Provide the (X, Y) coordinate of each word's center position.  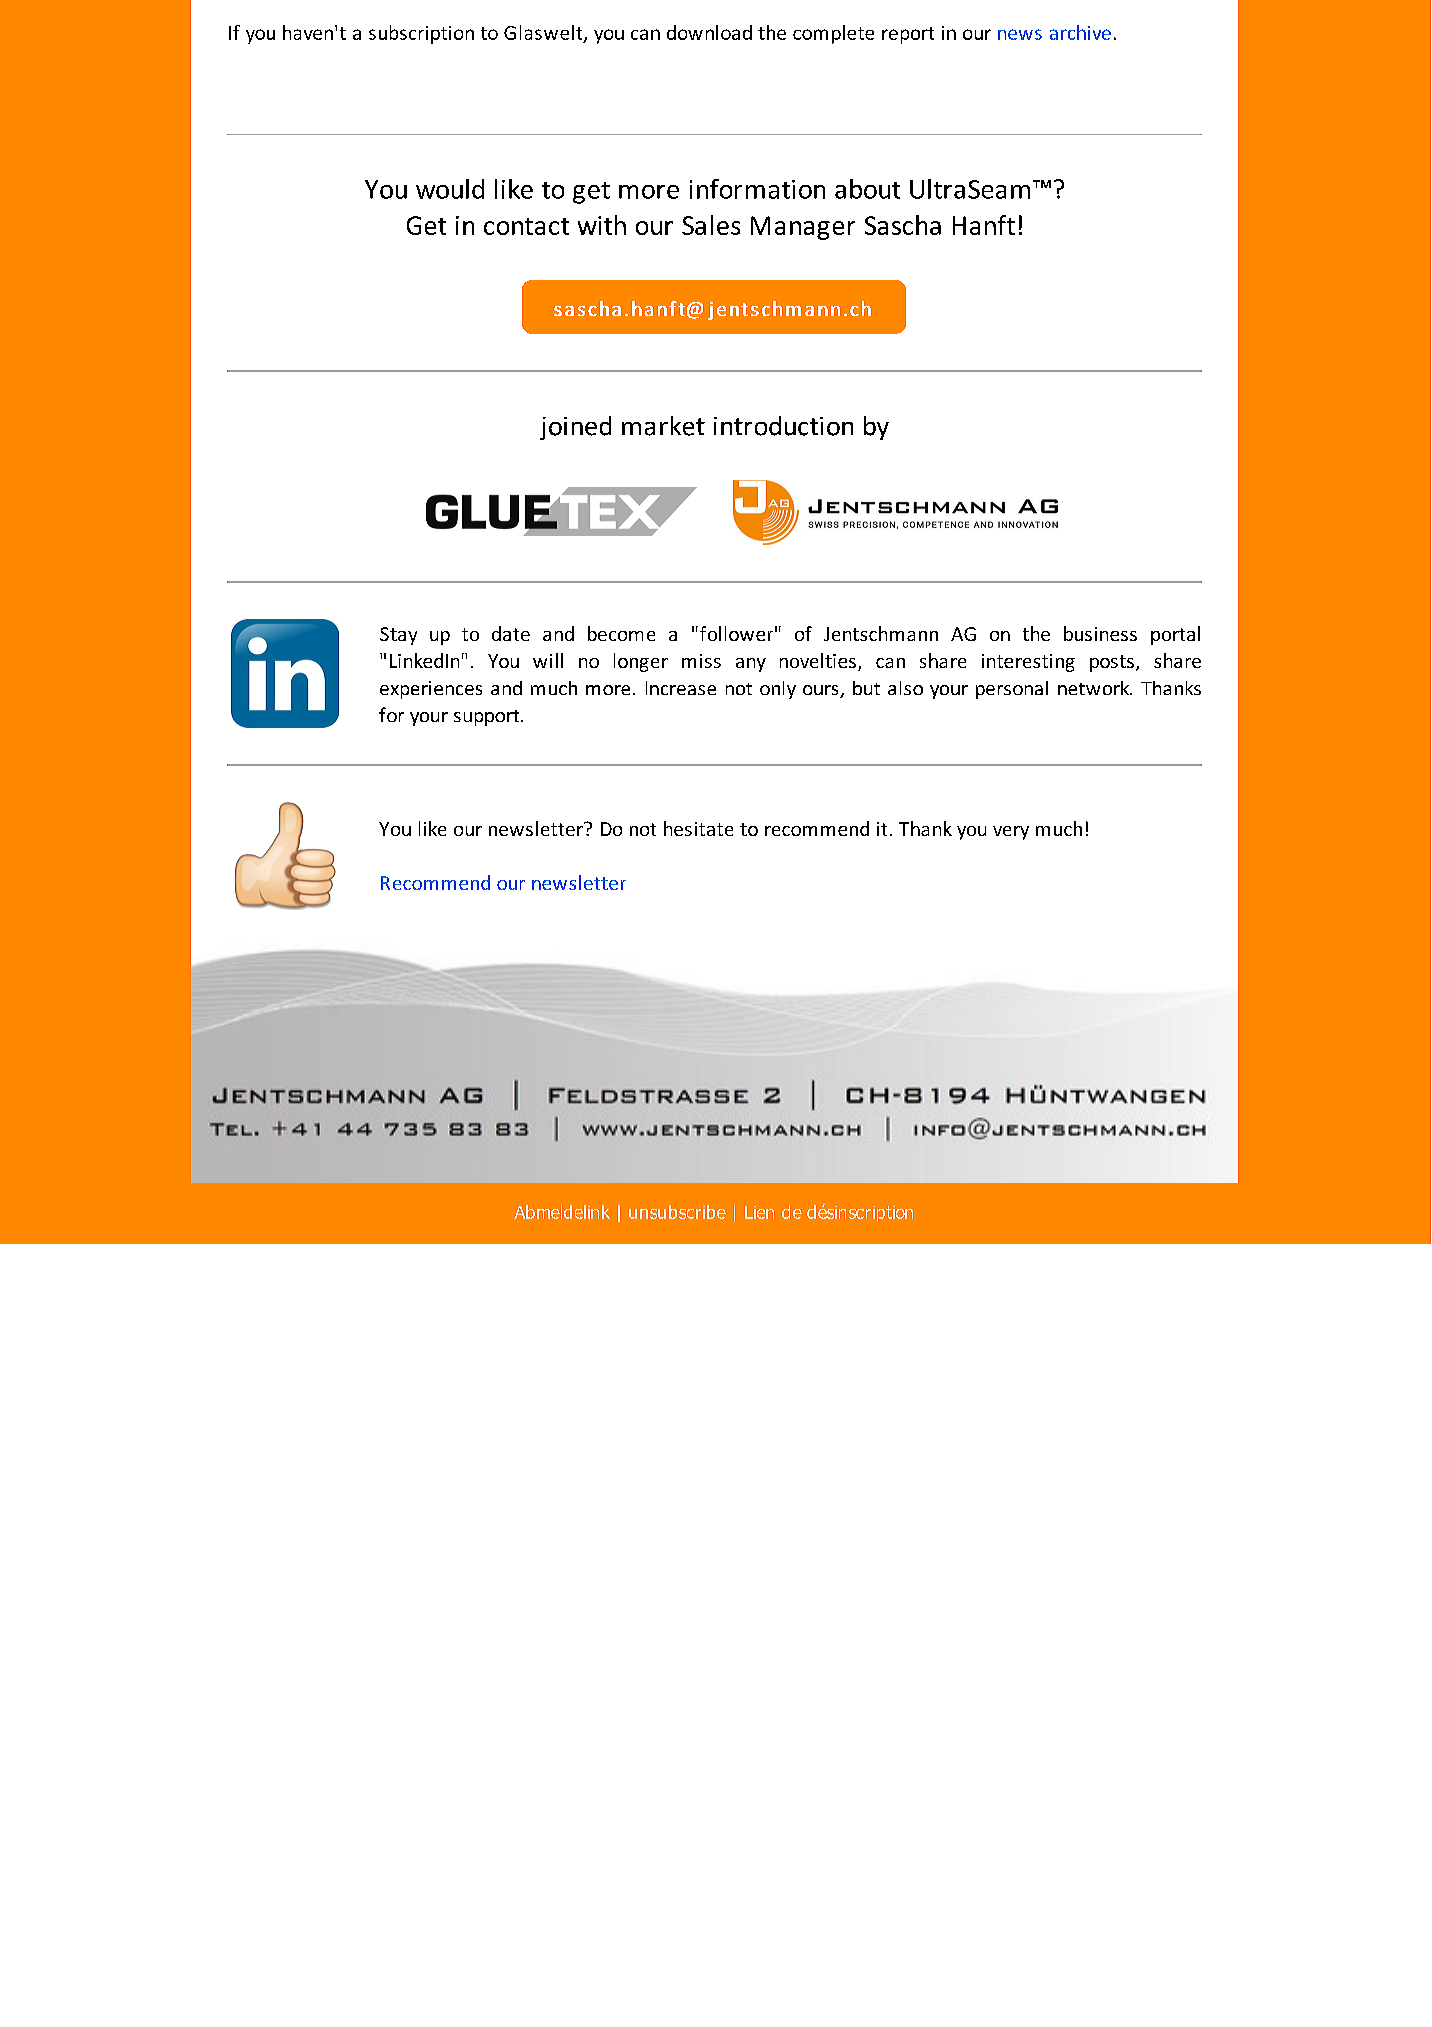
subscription (421, 34)
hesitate (698, 828)
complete (833, 34)
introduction (783, 426)
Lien (759, 1212)
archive (1080, 32)
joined (575, 428)
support (488, 718)
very (1011, 833)
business (1100, 633)
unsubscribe (677, 1212)
